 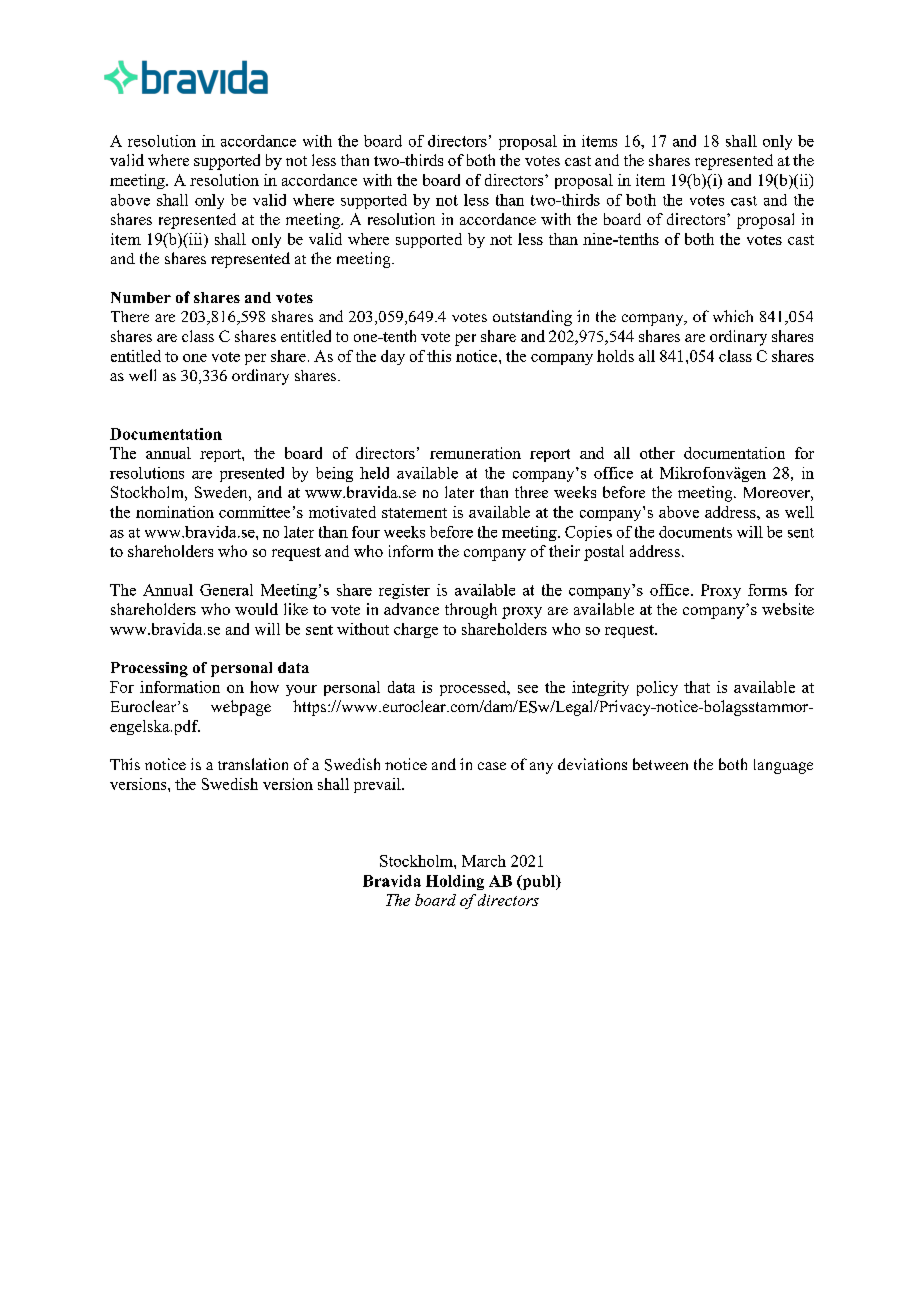 What do you see at coordinates (733, 316) in the screenshot?
I see `which` at bounding box center [733, 316].
